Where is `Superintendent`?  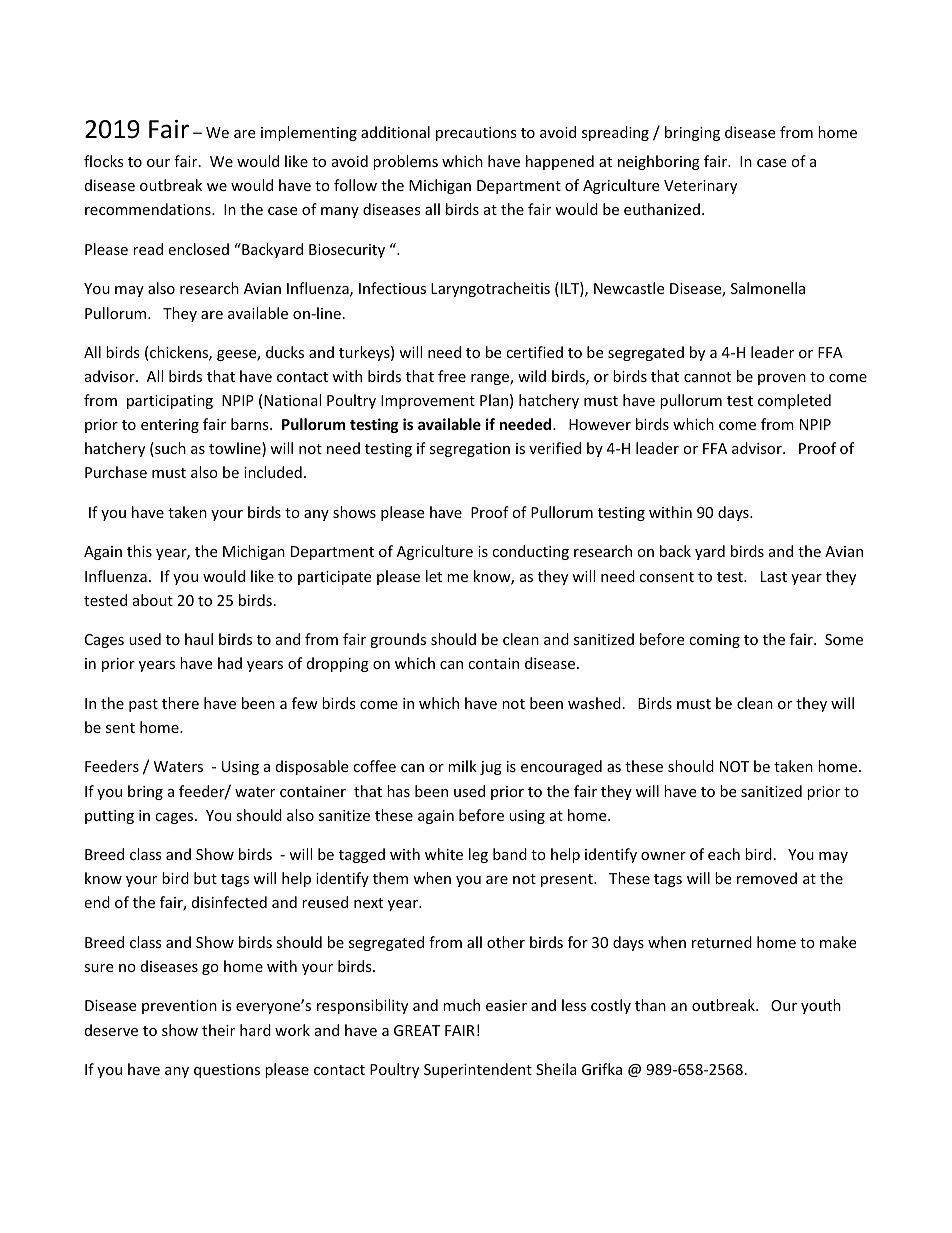 Superintendent is located at coordinates (478, 1070).
